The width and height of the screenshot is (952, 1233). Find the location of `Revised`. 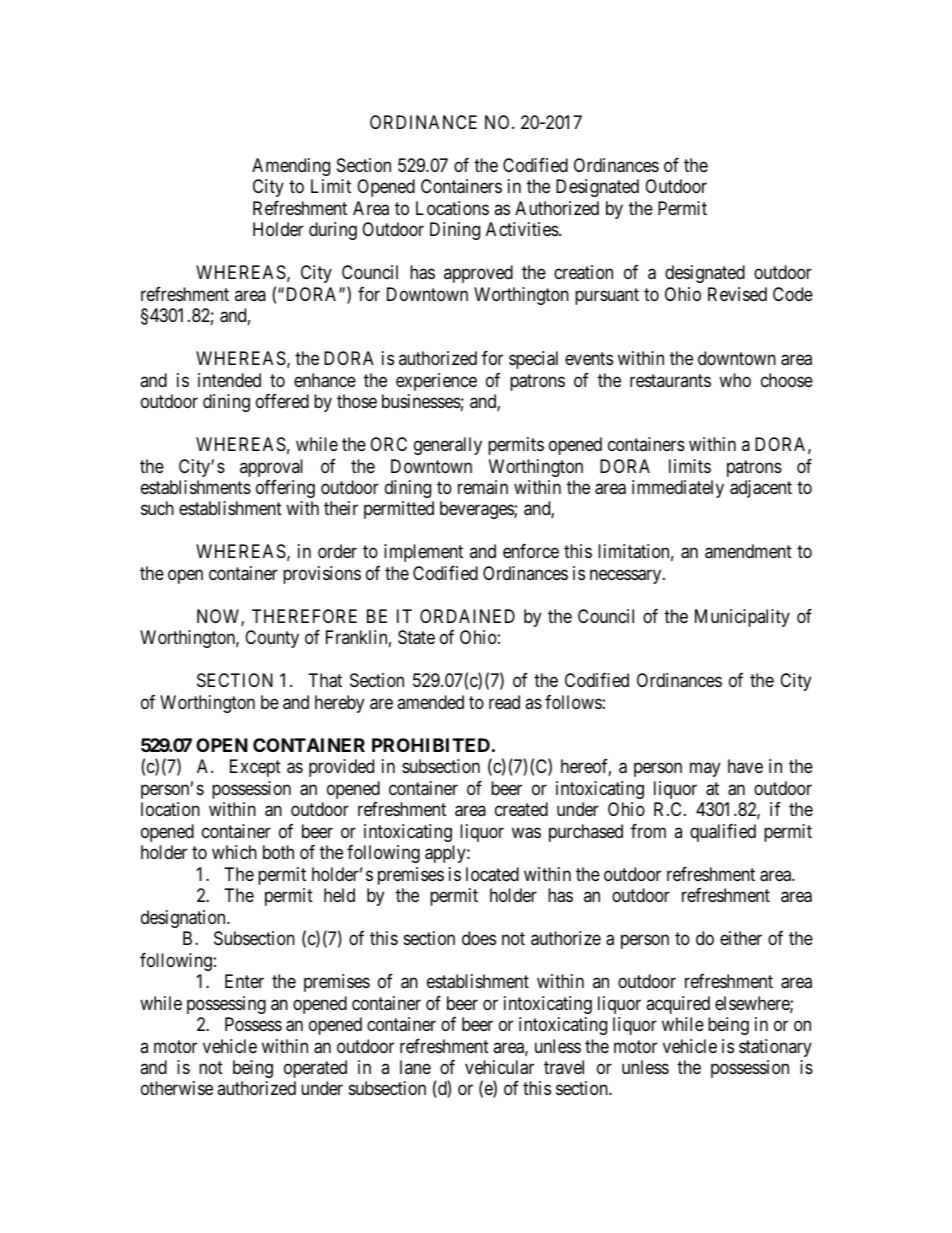

Revised is located at coordinates (737, 294).
